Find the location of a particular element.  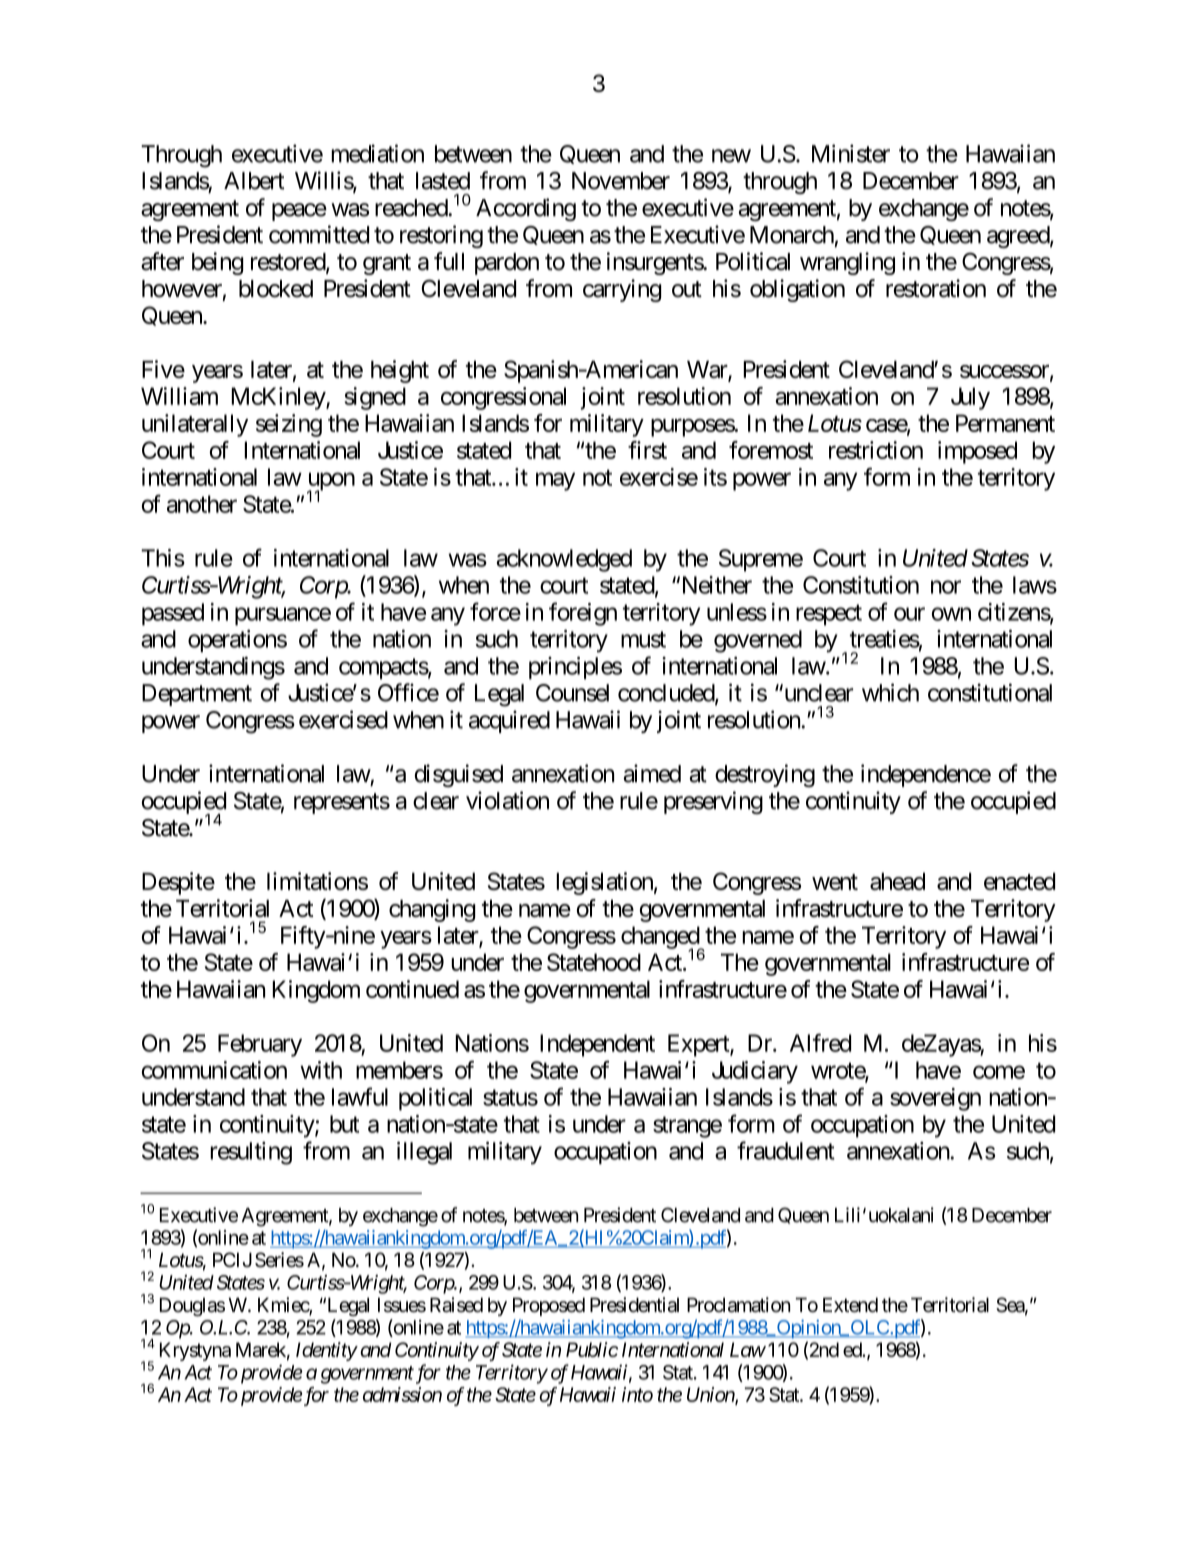

November is located at coordinates (621, 181).
